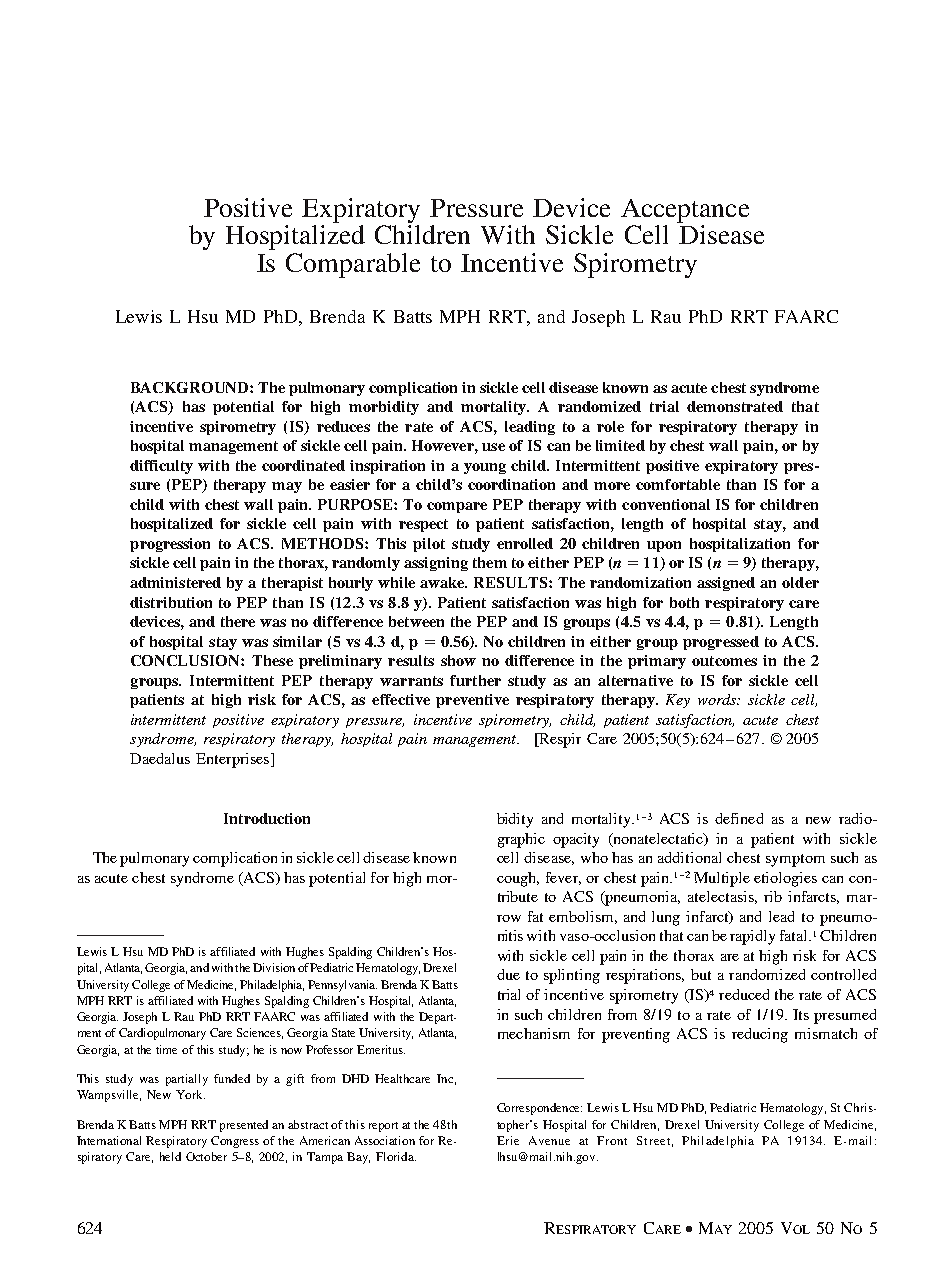 This page has height=1275, width=952. What do you see at coordinates (612, 1140) in the page?
I see `Front` at bounding box center [612, 1140].
